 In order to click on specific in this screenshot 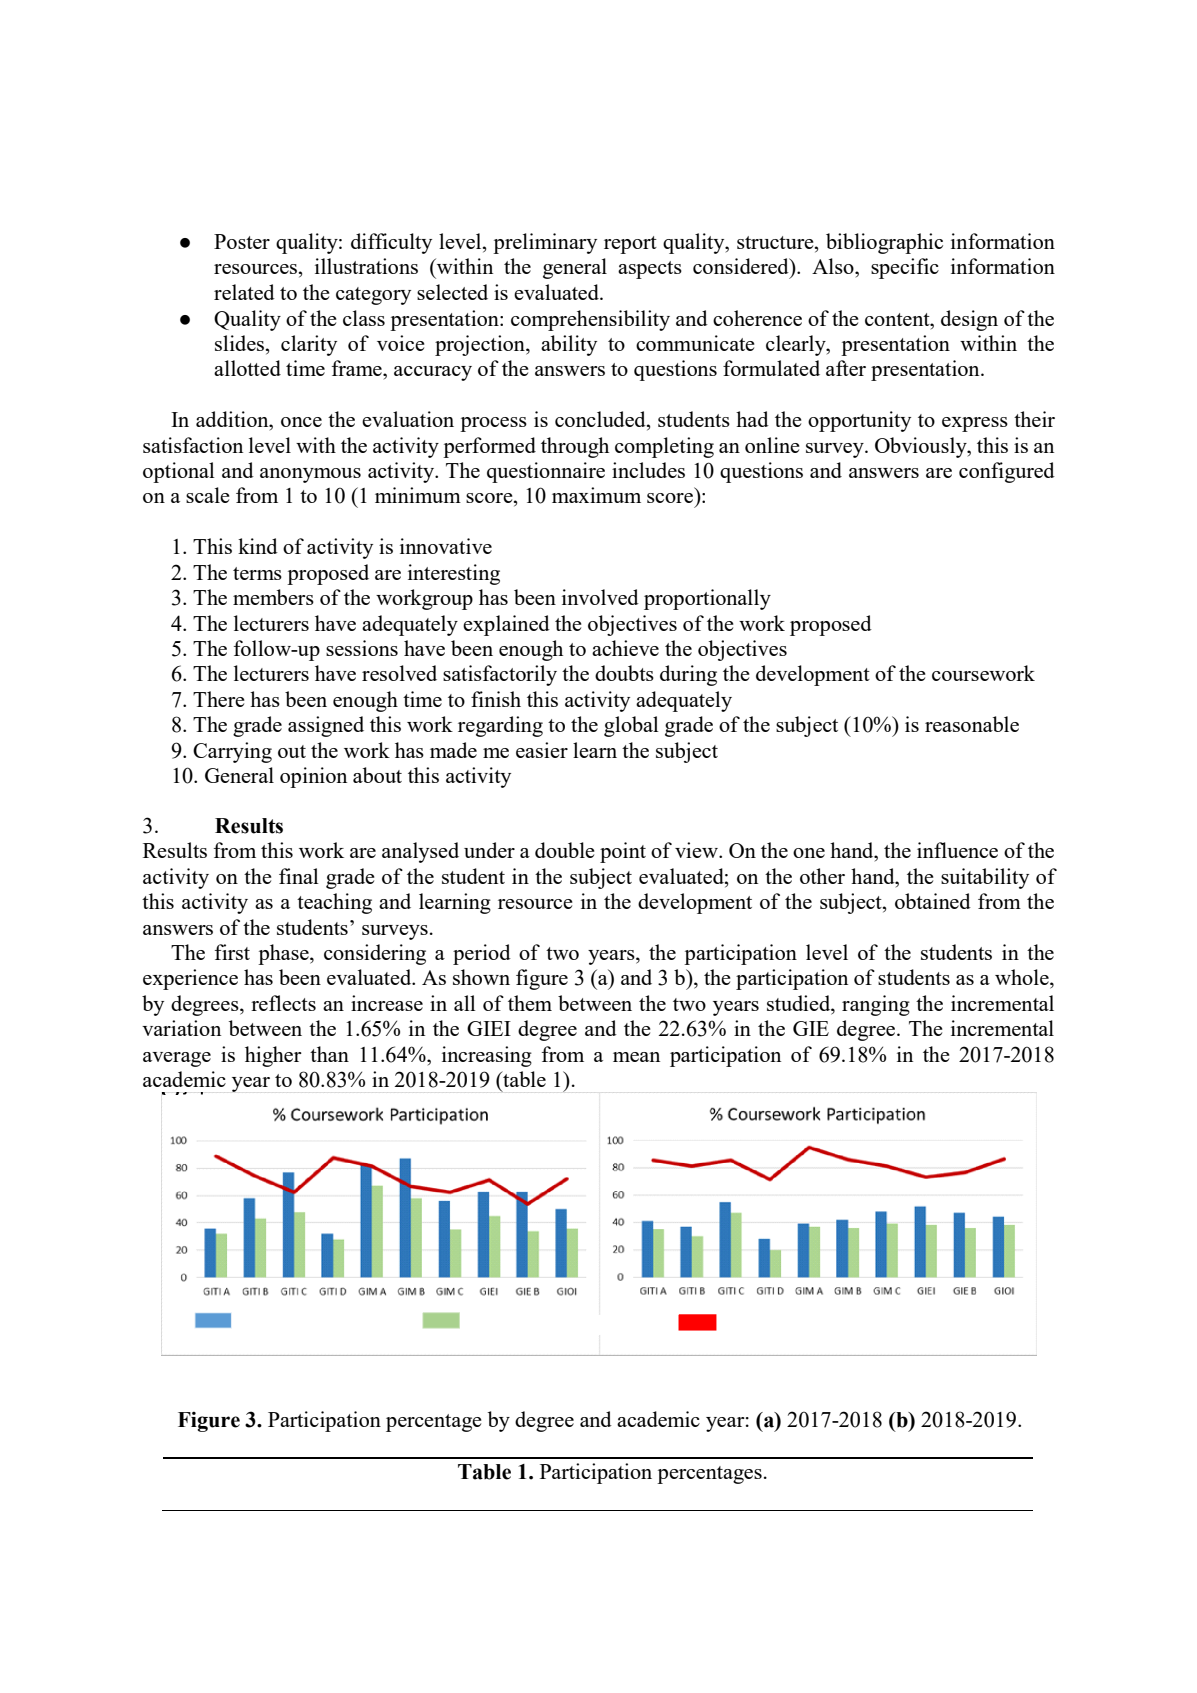, I will do `click(905, 268)`.
